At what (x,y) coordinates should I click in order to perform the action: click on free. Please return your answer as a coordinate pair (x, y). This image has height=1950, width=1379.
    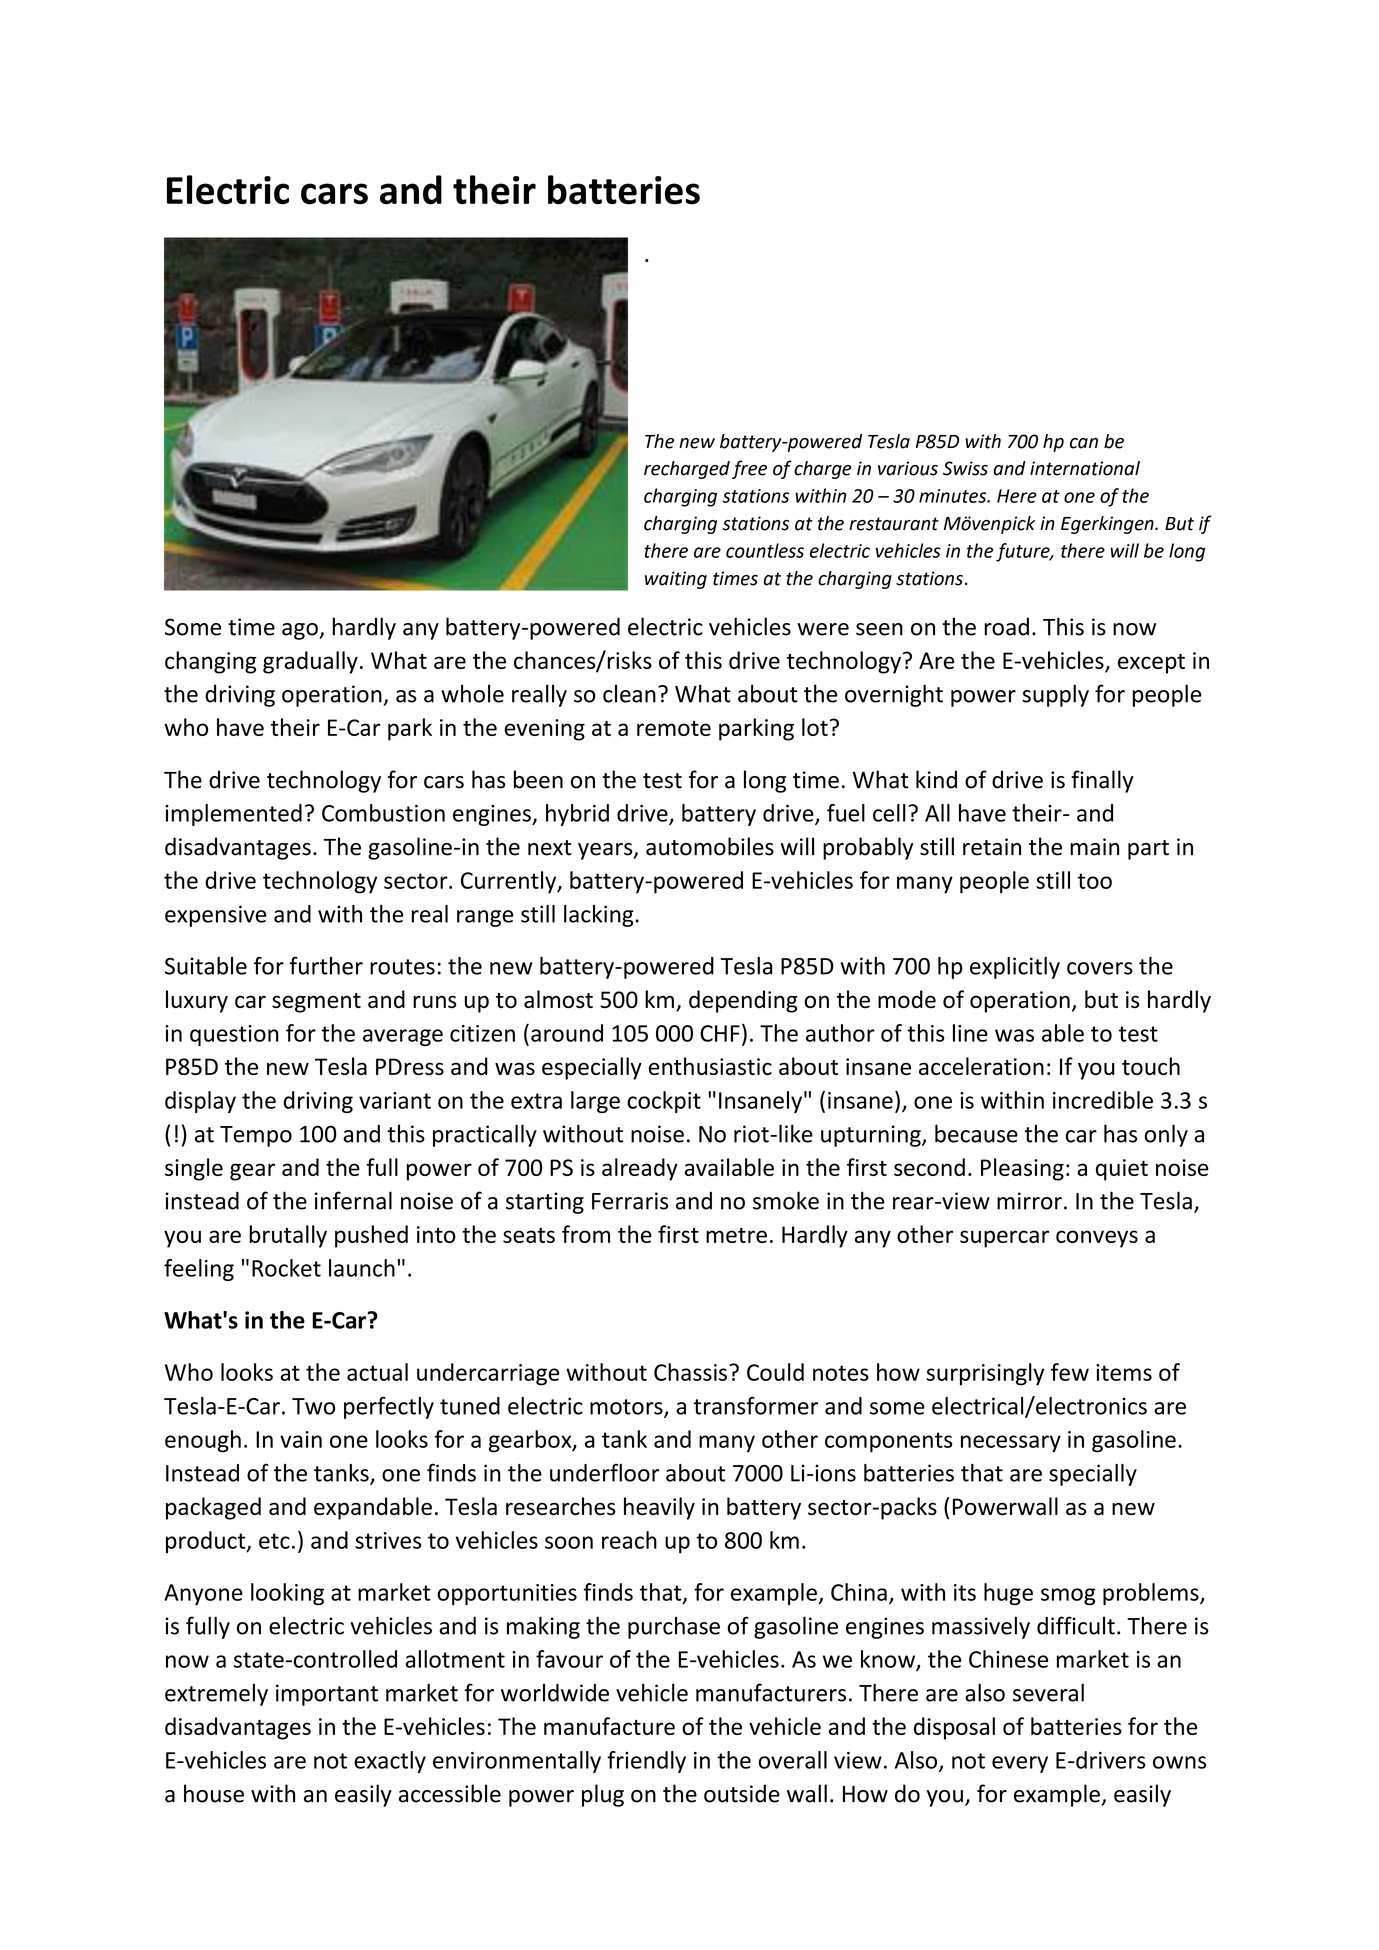
    Looking at the image, I should click on (749, 469).
